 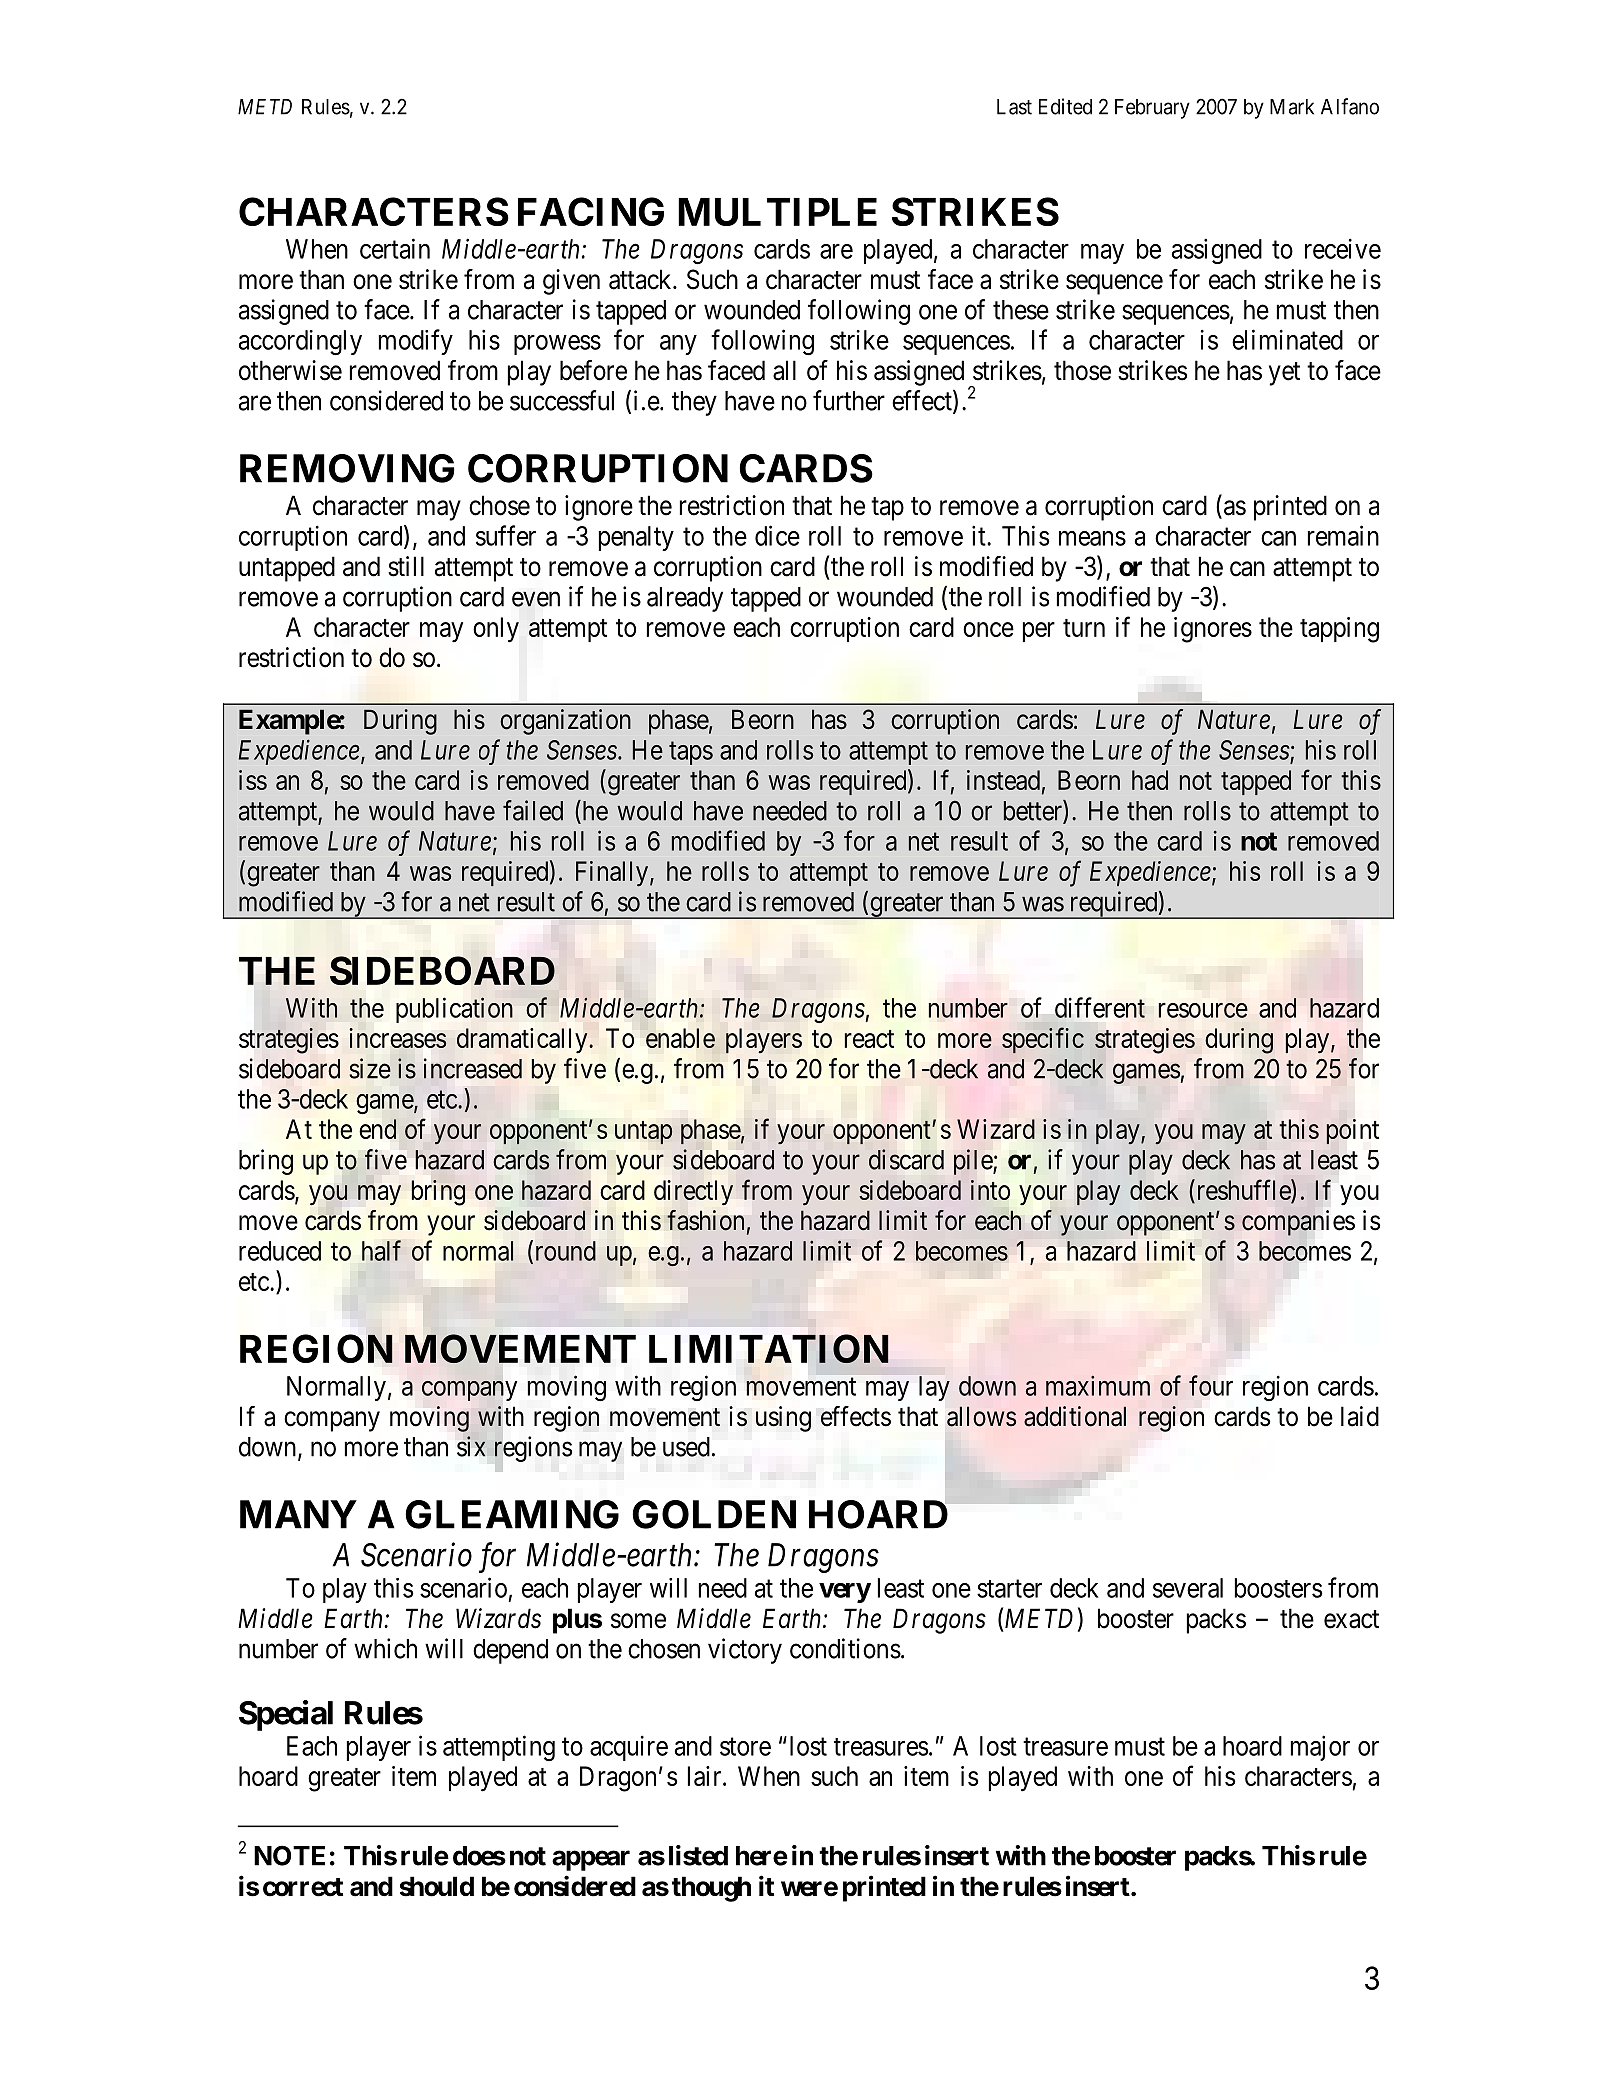 What do you see at coordinates (395, 248) in the image?
I see `certain` at bounding box center [395, 248].
